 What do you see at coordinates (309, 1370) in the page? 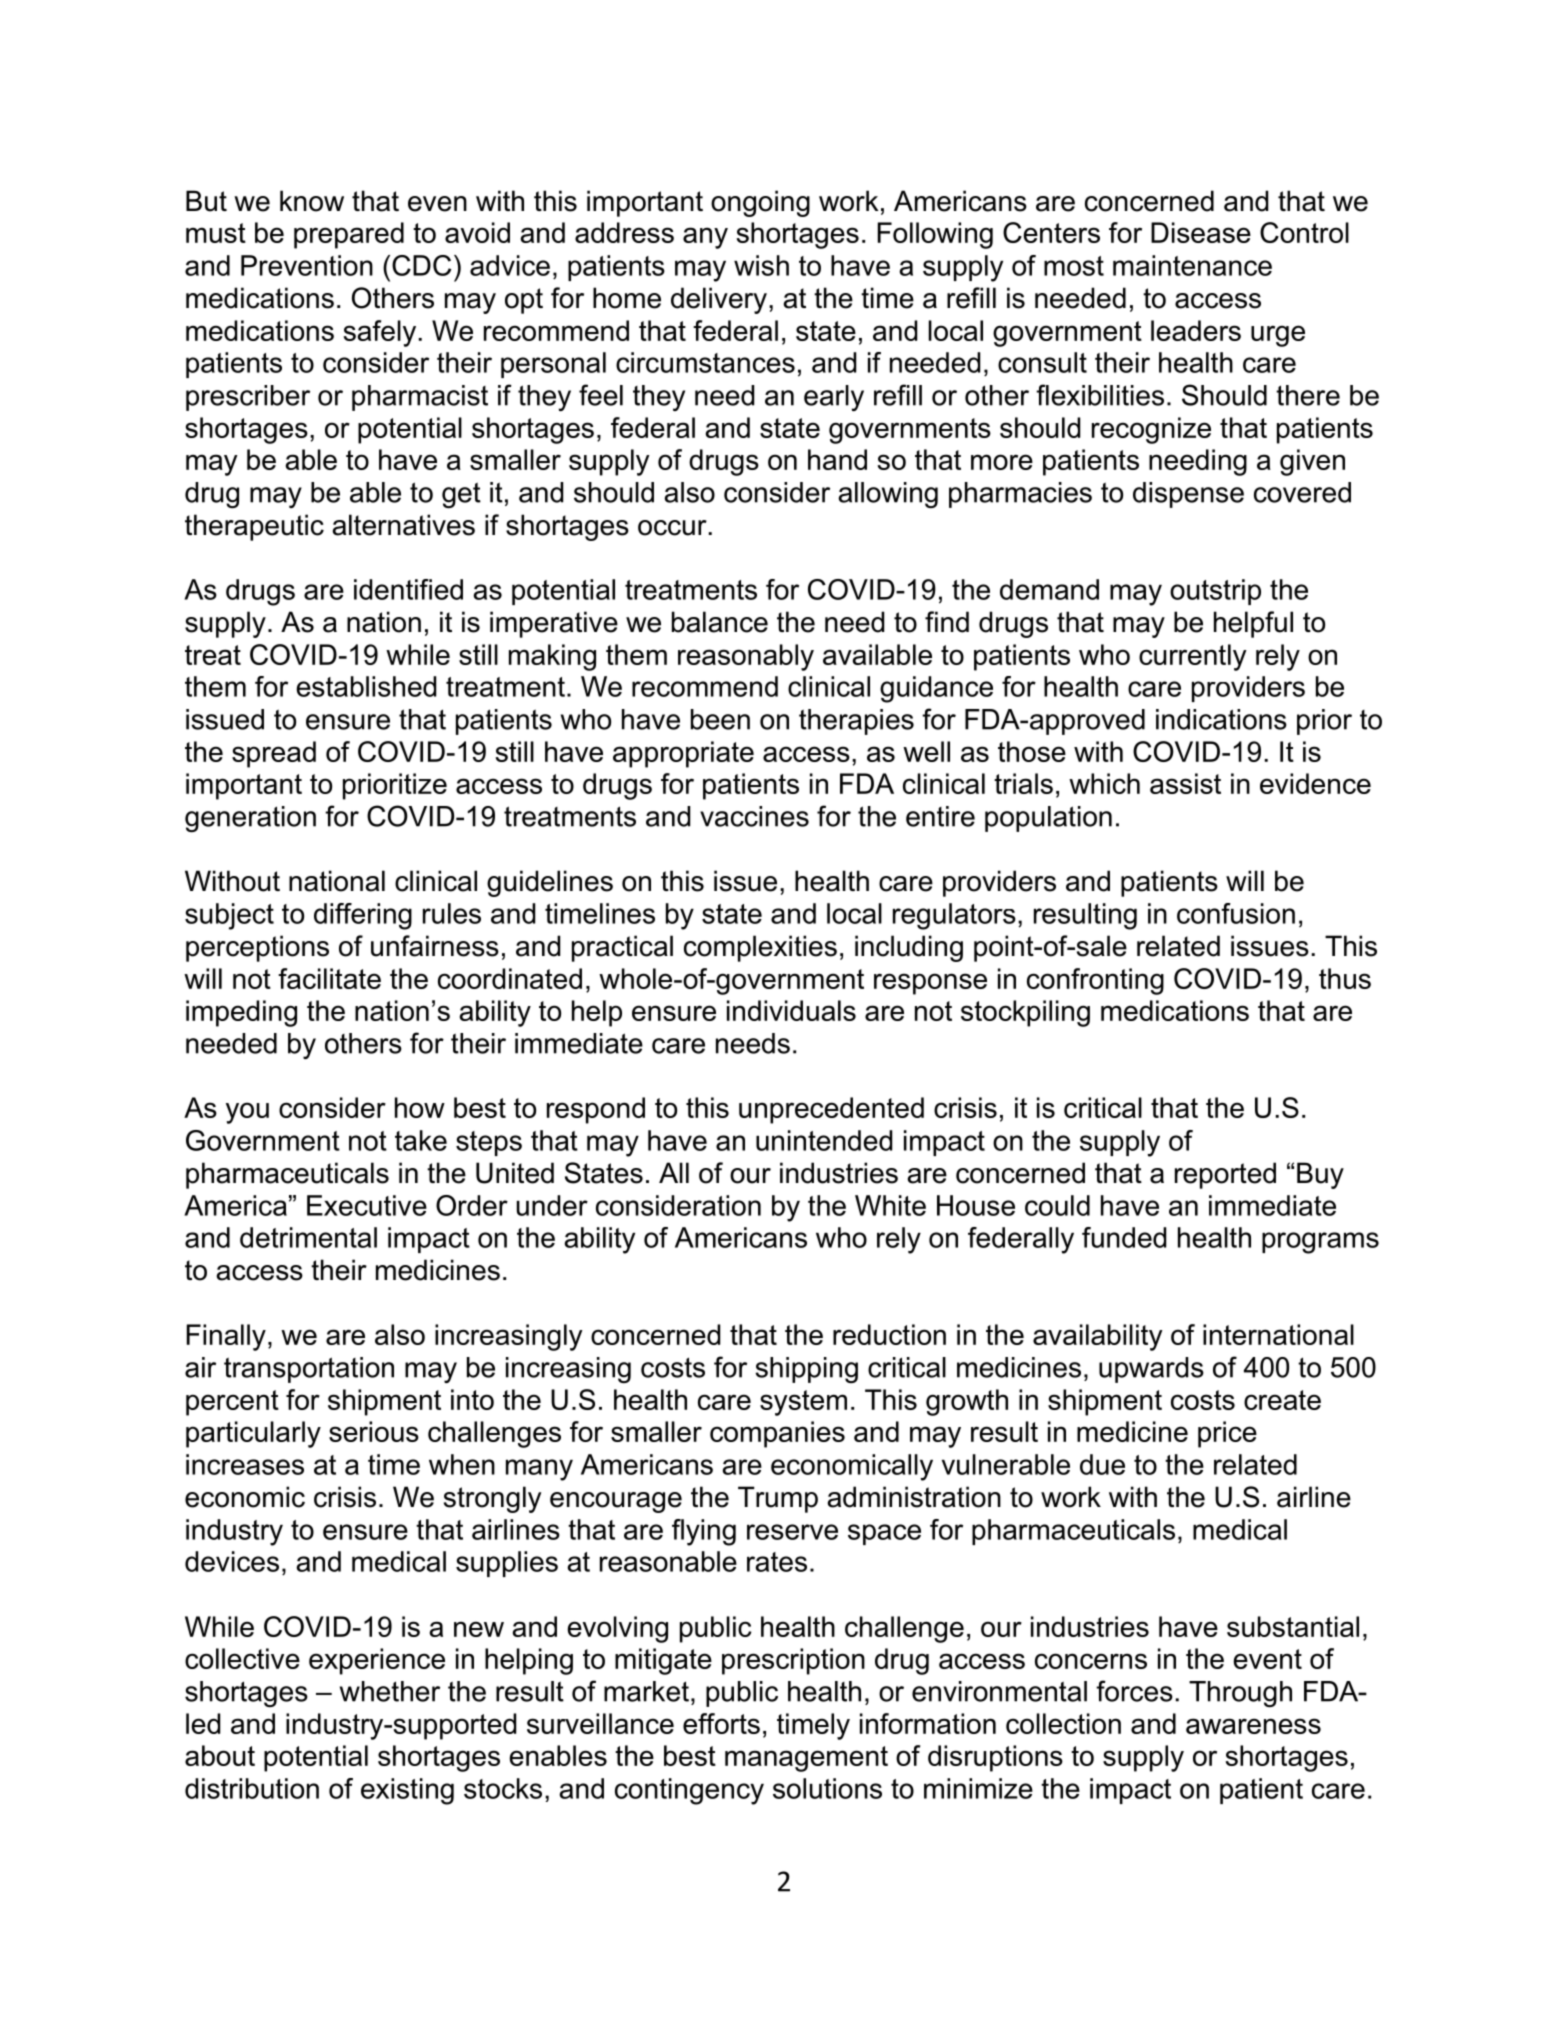
I see `transportation` at bounding box center [309, 1370].
